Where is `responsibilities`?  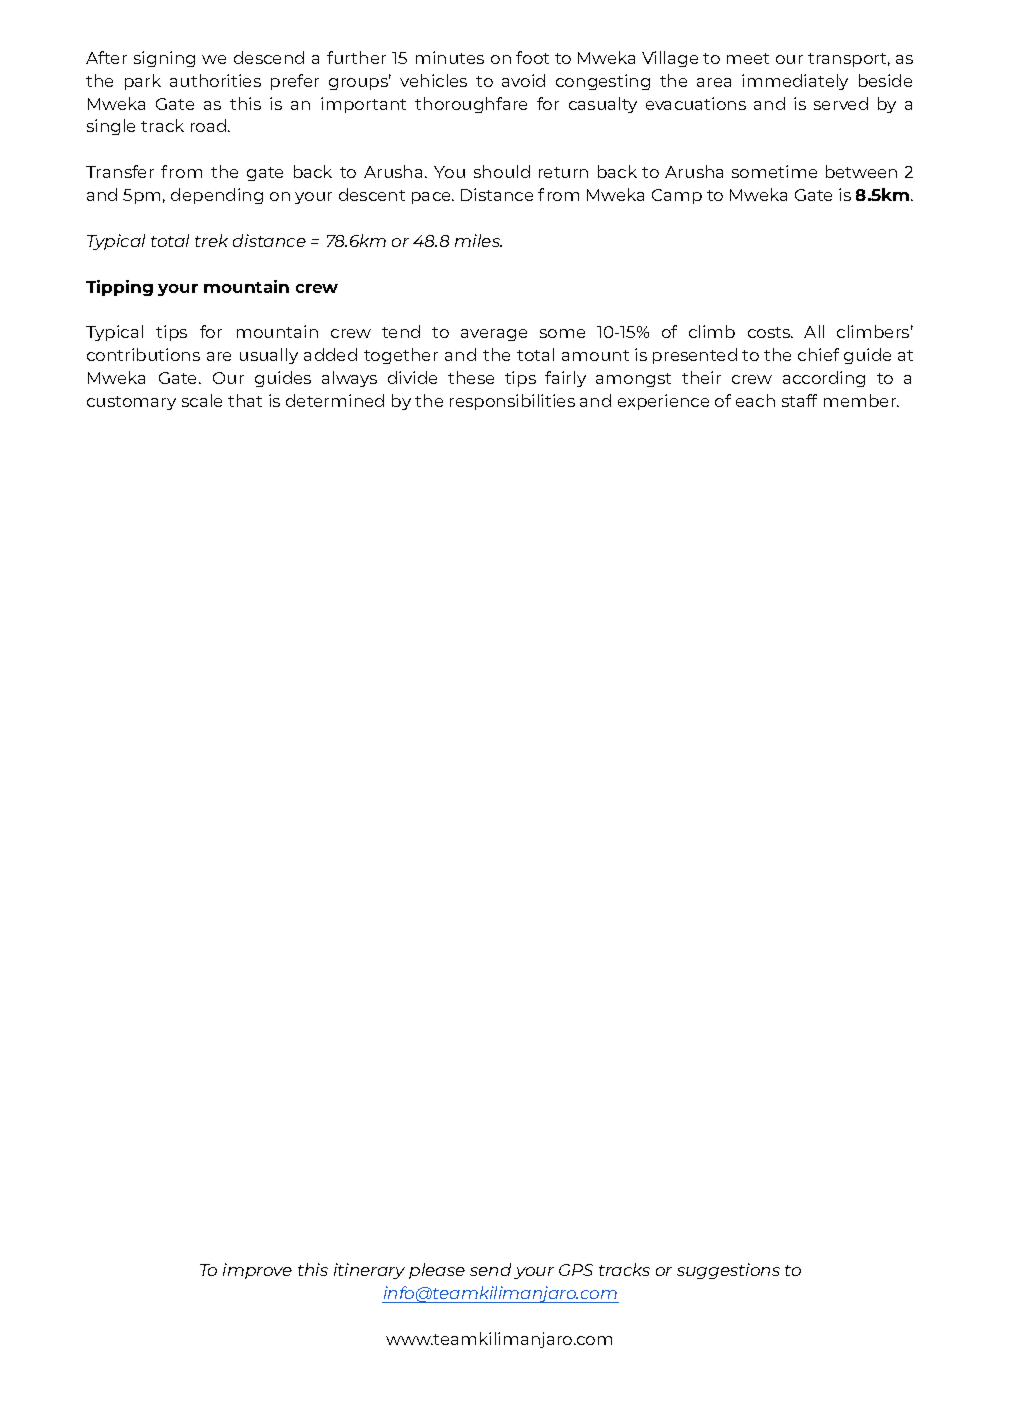
responsibilities is located at coordinates (512, 402).
